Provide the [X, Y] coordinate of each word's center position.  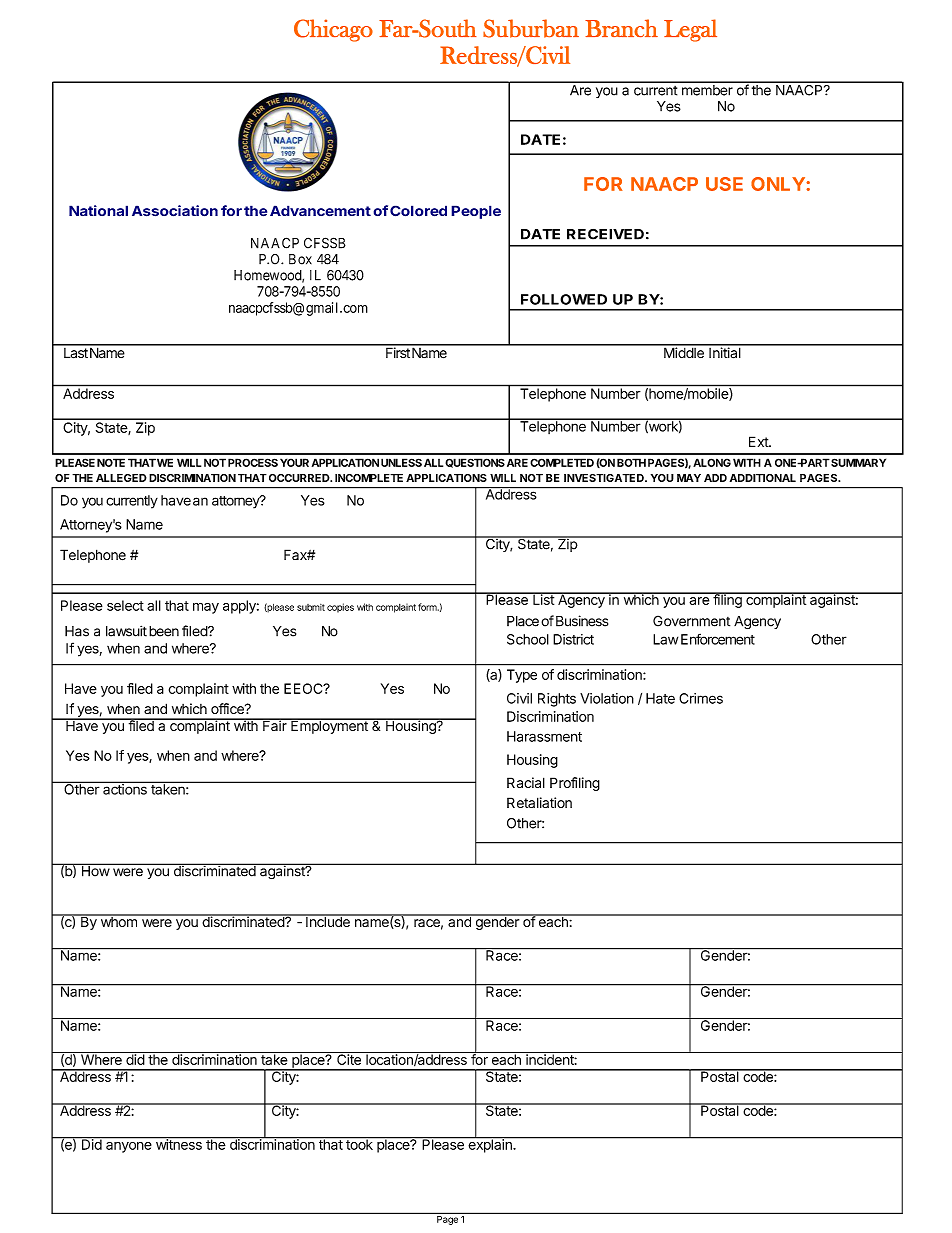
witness [178, 1143]
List [543, 598]
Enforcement [718, 639]
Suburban [531, 28]
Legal [690, 30]
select [125, 605]
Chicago [333, 30]
